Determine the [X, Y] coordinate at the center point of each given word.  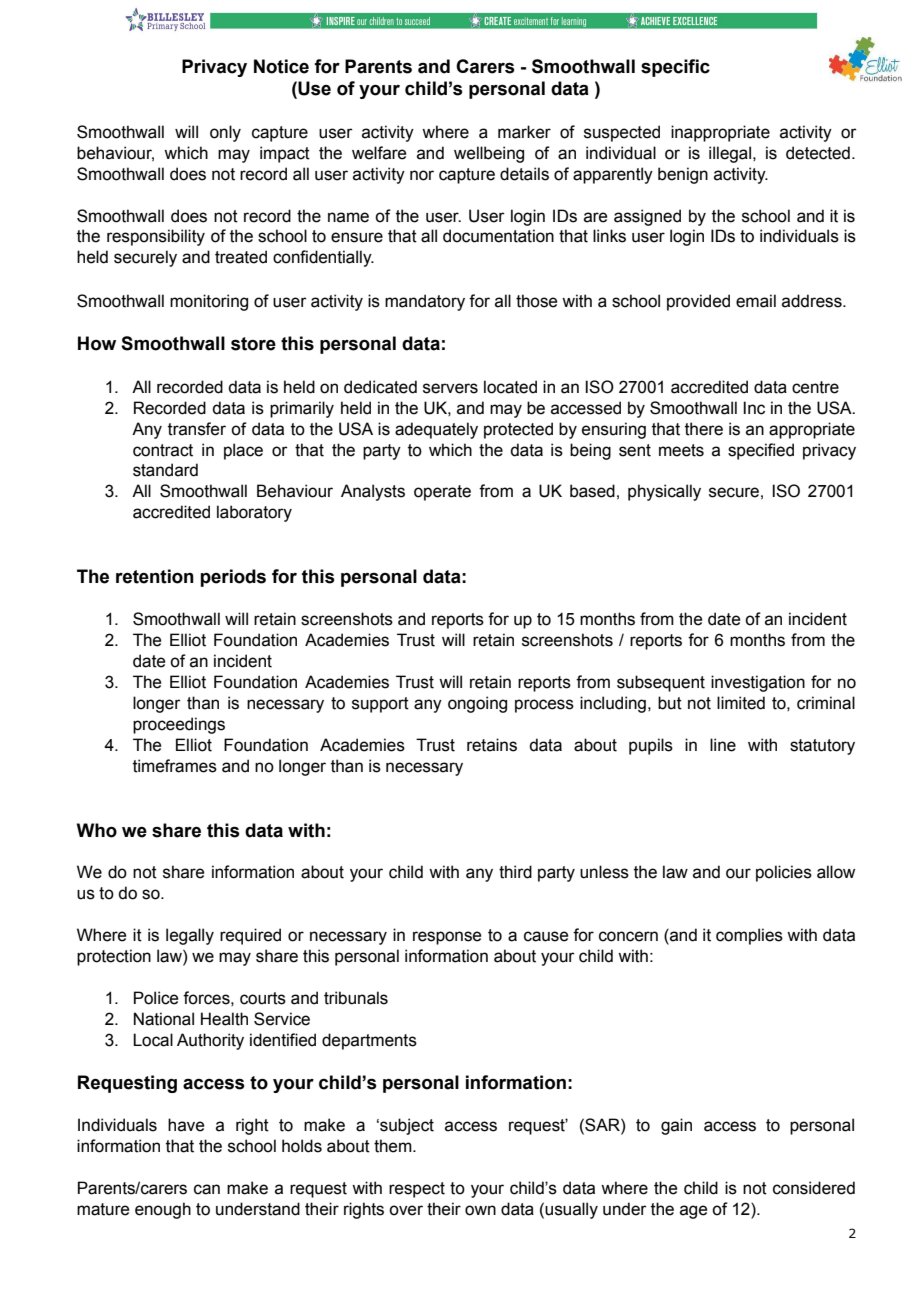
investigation [758, 683]
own [480, 1210]
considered [814, 1188]
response [447, 938]
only [225, 133]
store [253, 344]
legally [190, 936]
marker [524, 132]
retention [155, 576]
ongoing [477, 704]
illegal [731, 154]
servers [450, 388]
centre [815, 387]
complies [749, 936]
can [207, 1189]
